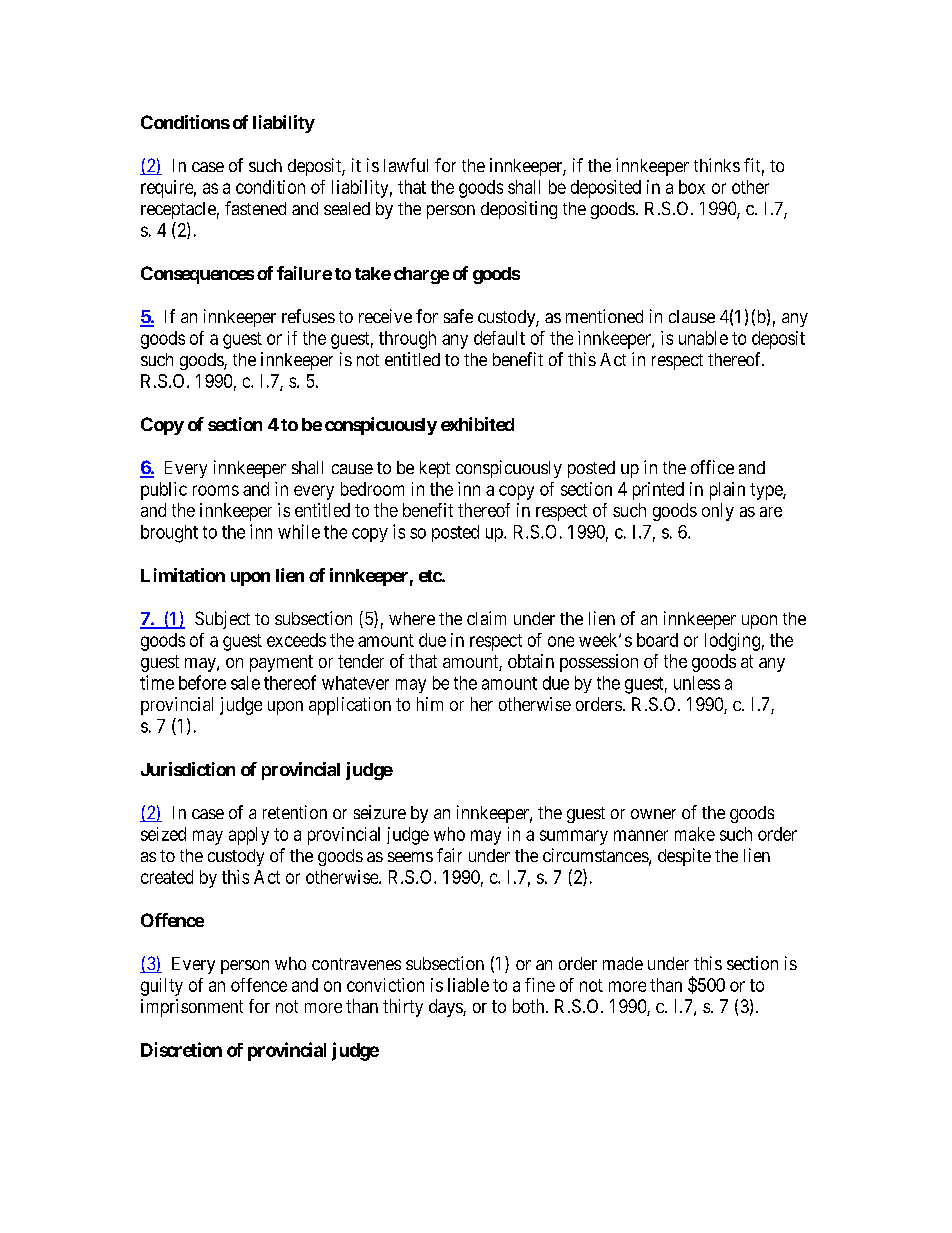 The width and height of the screenshot is (952, 1233). I want to click on him, so click(430, 704).
